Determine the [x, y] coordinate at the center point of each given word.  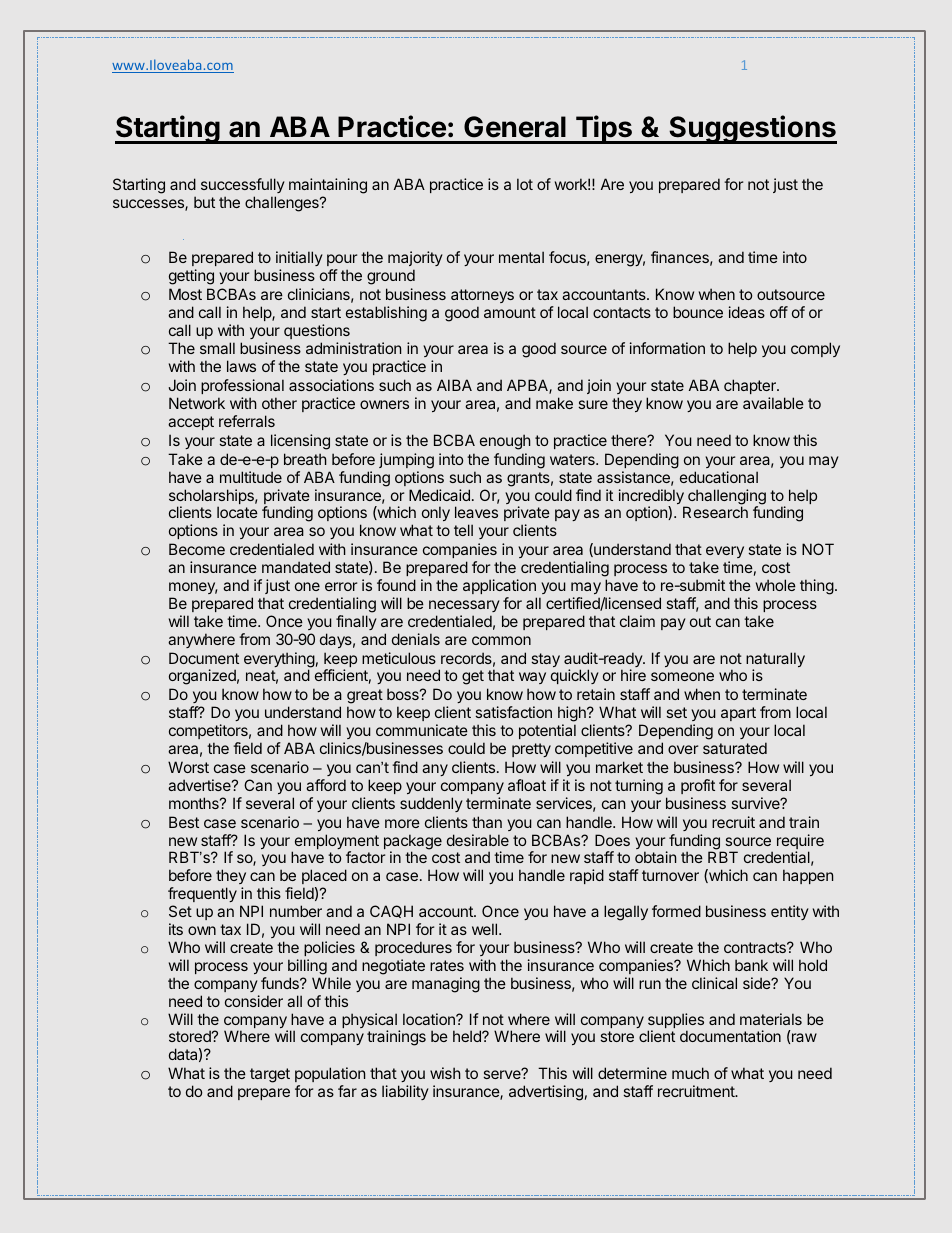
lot [525, 184]
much [690, 1073]
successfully [243, 187]
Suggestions [752, 129]
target [270, 1075]
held [468, 1036]
